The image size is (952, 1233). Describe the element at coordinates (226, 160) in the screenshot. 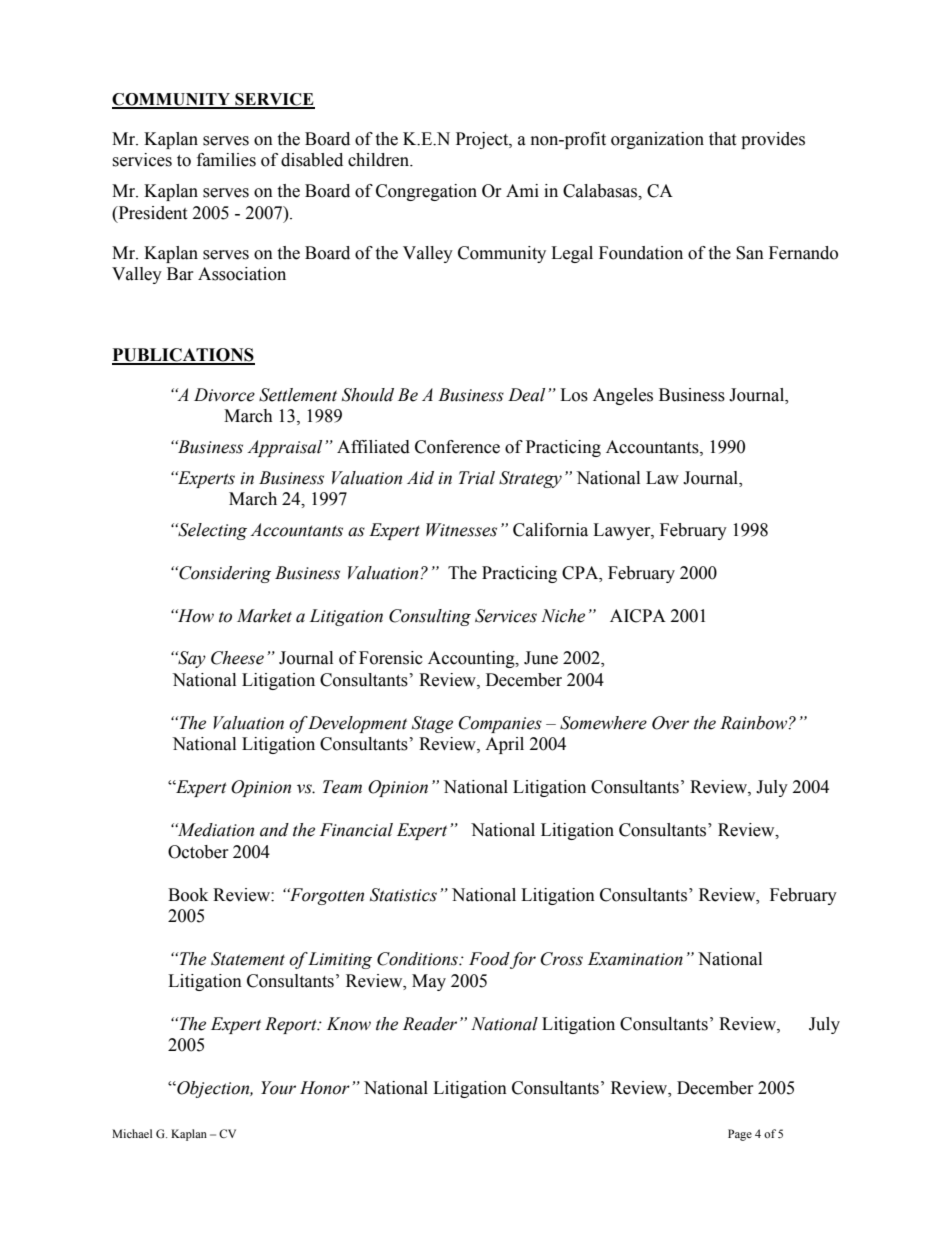

I see `families` at that location.
